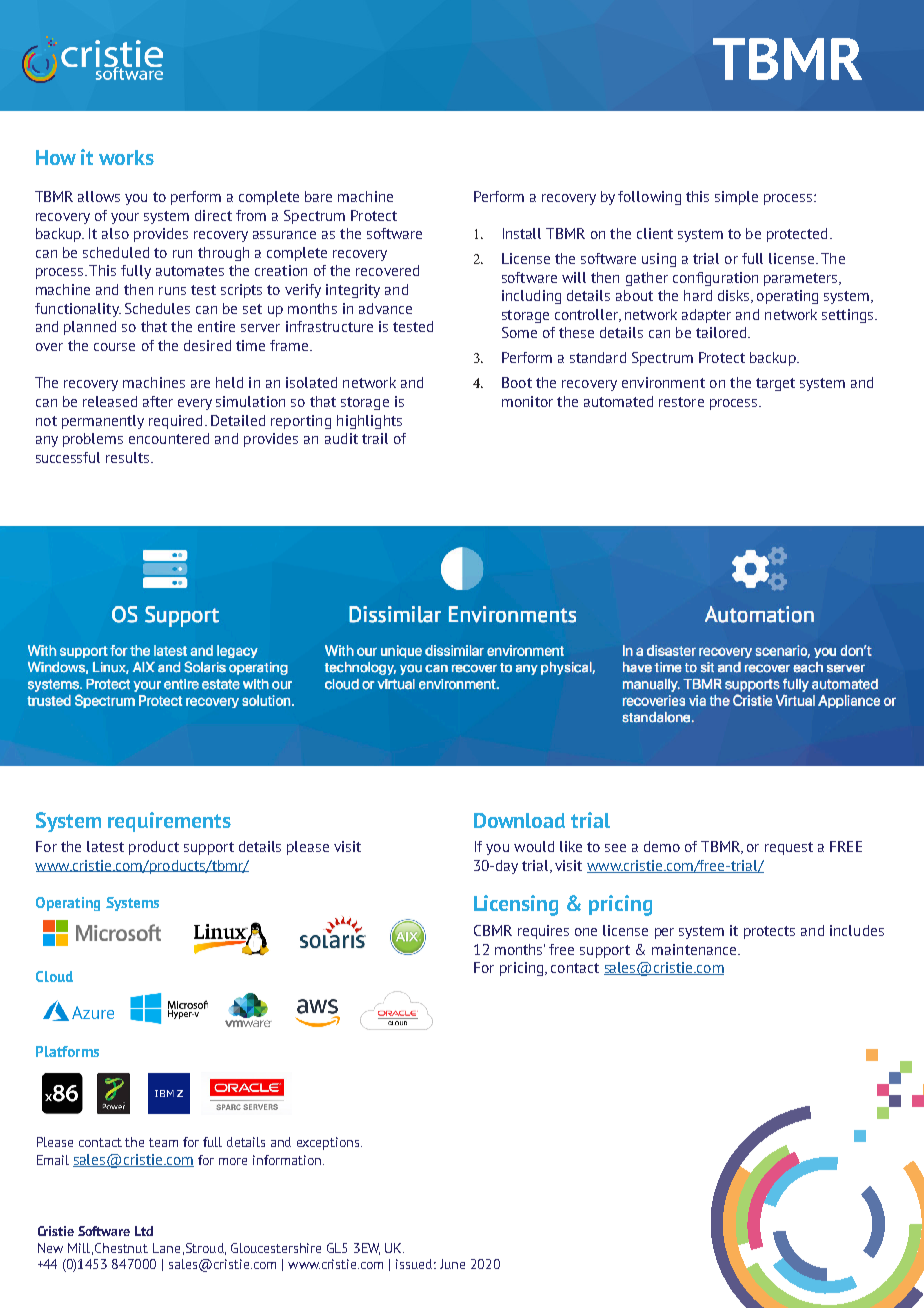 This page has height=1308, width=924. What do you see at coordinates (452, 1264) in the page?
I see `June` at bounding box center [452, 1264].
